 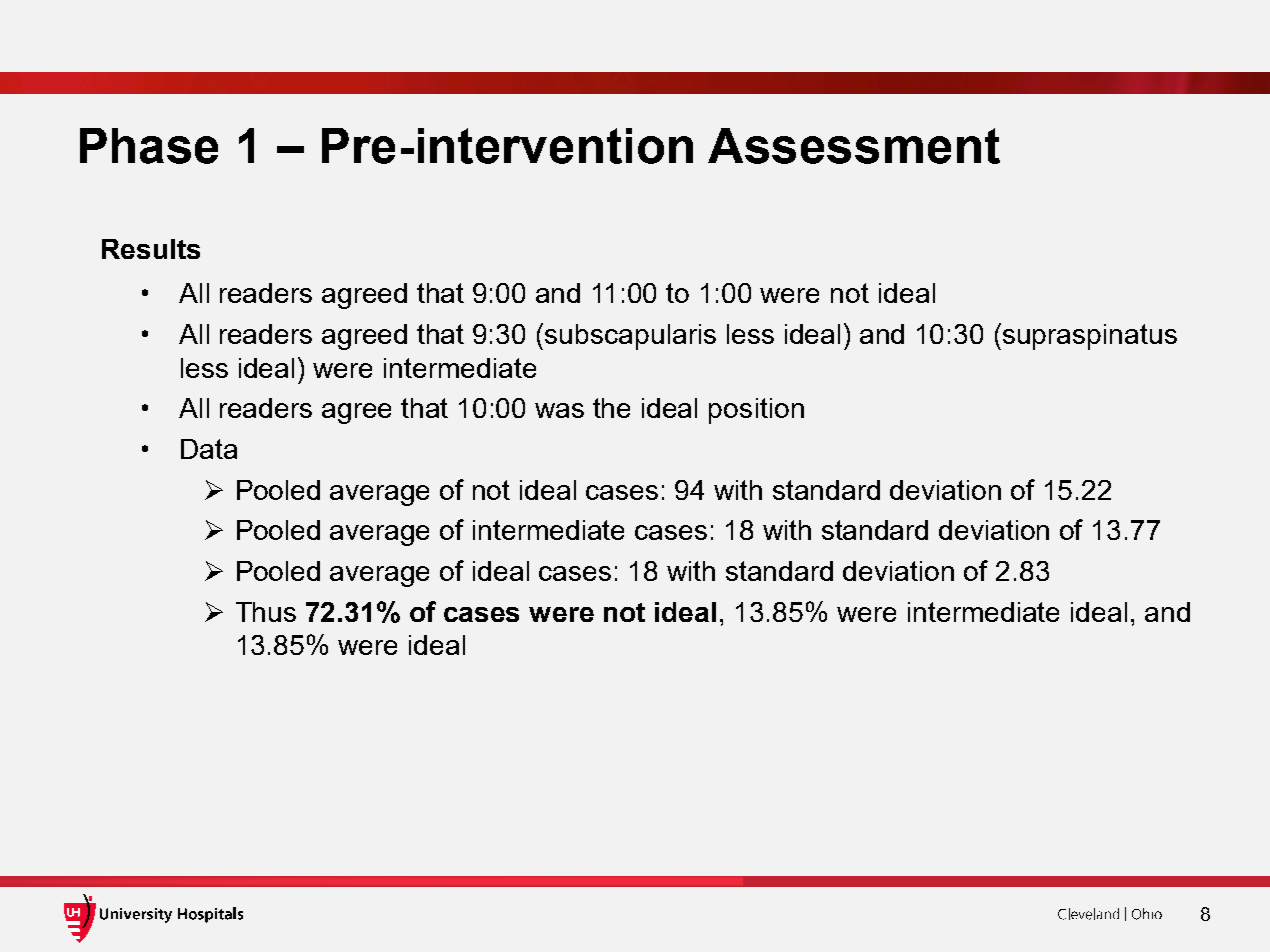 What do you see at coordinates (151, 249) in the document?
I see `Results` at bounding box center [151, 249].
